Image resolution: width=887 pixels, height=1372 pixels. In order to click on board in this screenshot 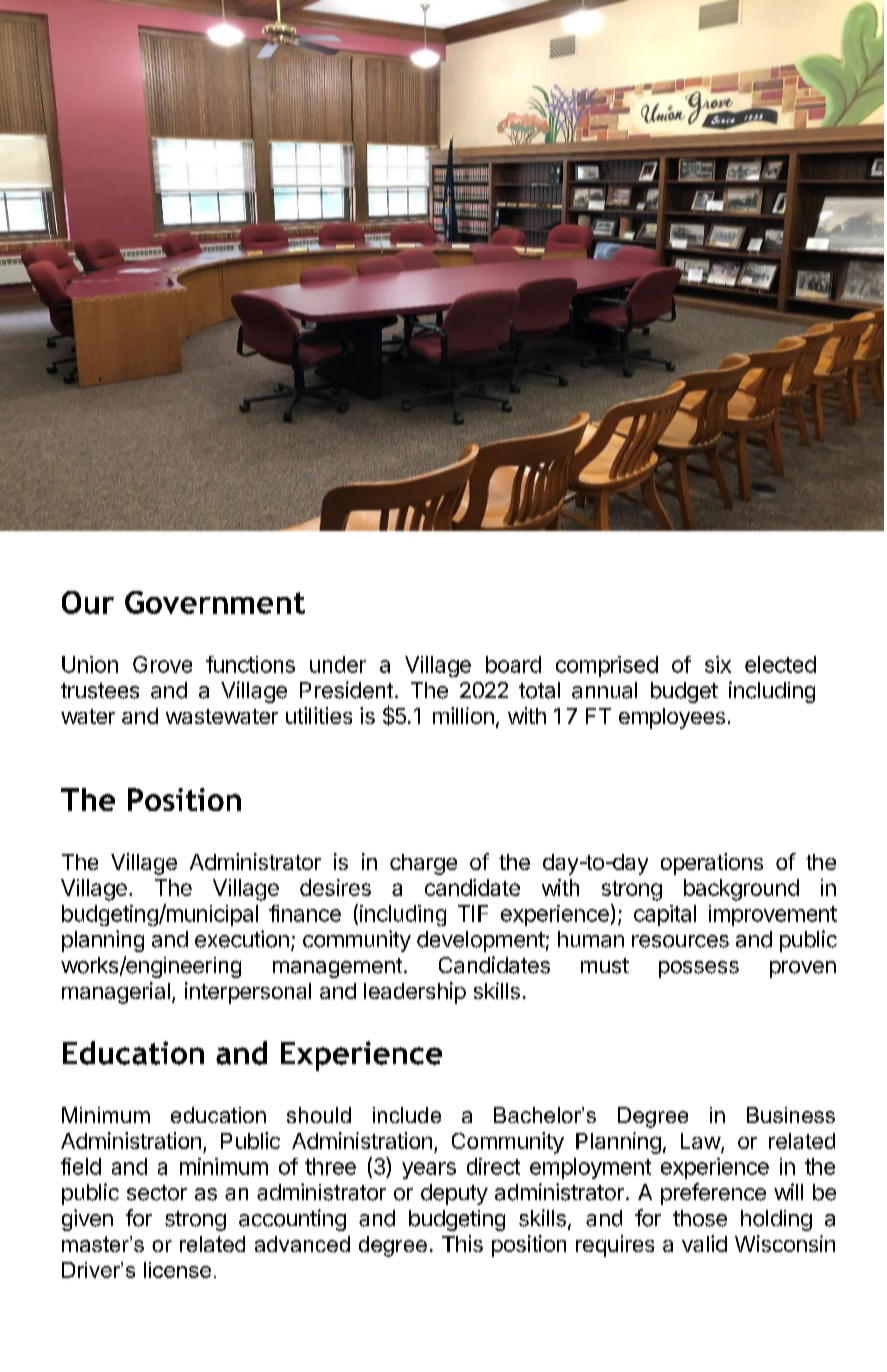, I will do `click(513, 664)`.
